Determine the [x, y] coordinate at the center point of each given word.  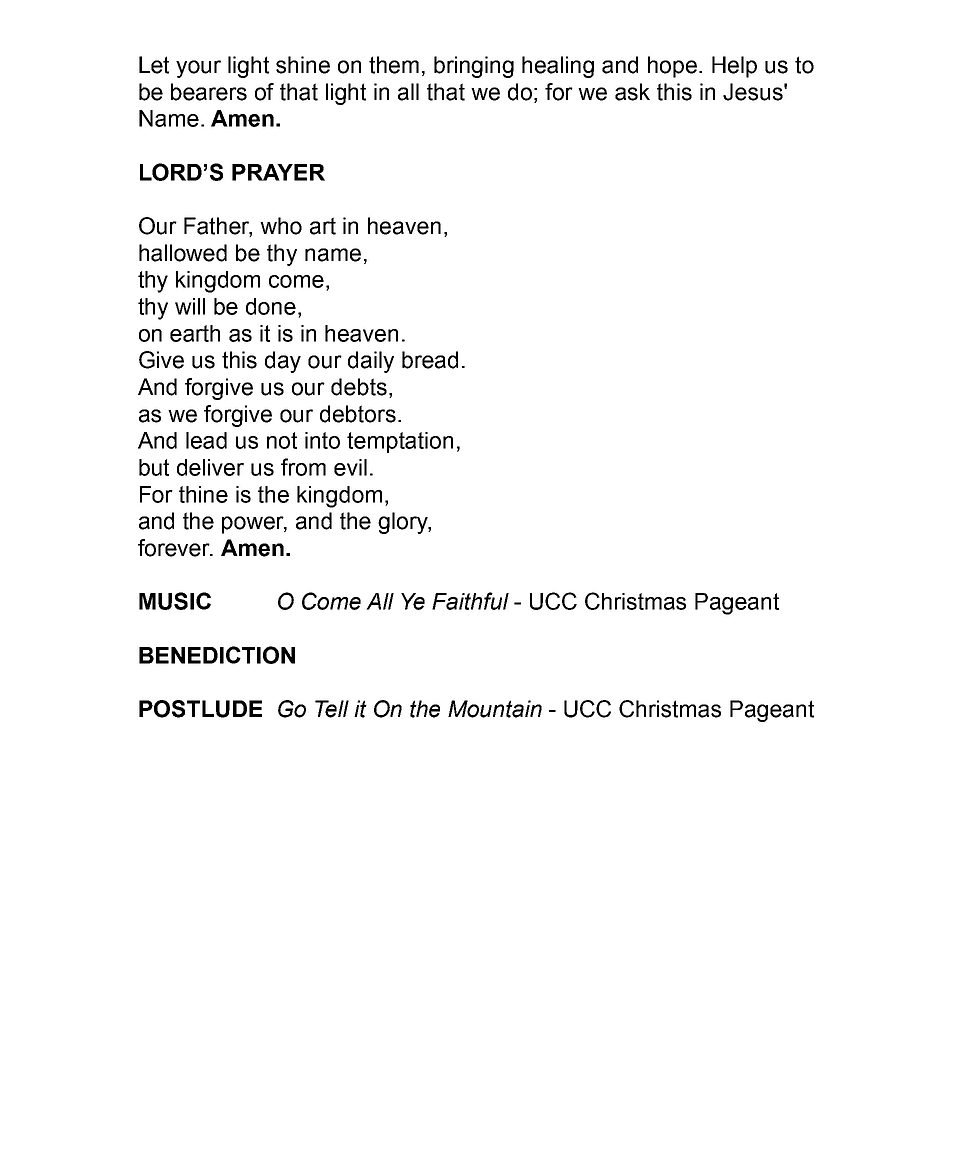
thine [203, 494]
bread [430, 360]
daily [371, 362]
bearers [209, 92]
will [190, 306]
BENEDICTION [217, 655]
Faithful [470, 601]
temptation [400, 442]
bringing [474, 67]
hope [674, 67]
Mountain [495, 709]
